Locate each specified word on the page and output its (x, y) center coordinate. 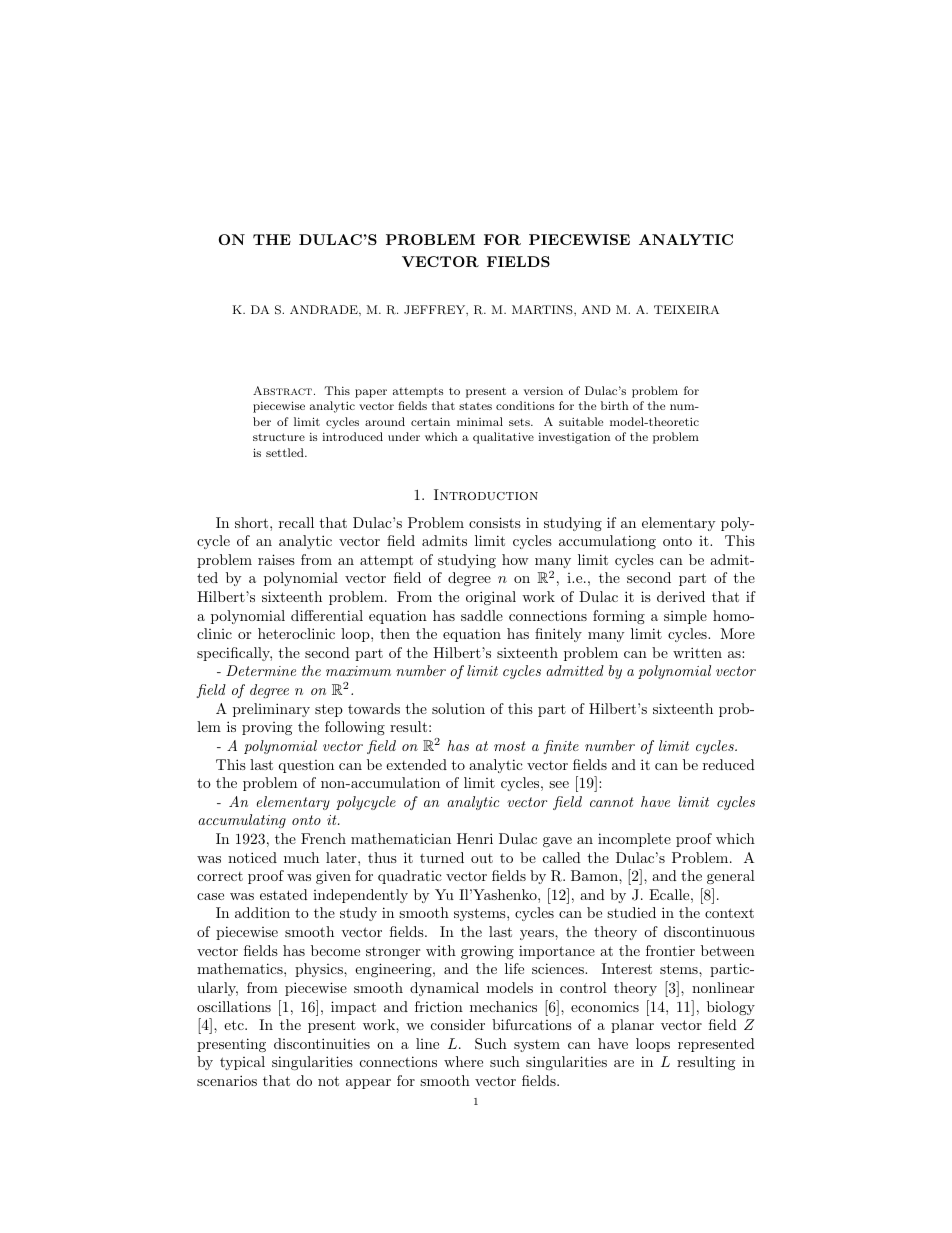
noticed (252, 857)
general (731, 877)
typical (242, 1063)
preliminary (271, 710)
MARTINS (543, 310)
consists (495, 522)
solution (458, 708)
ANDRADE (325, 310)
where (463, 1061)
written (697, 652)
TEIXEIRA (686, 310)
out (482, 858)
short (253, 522)
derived (681, 596)
